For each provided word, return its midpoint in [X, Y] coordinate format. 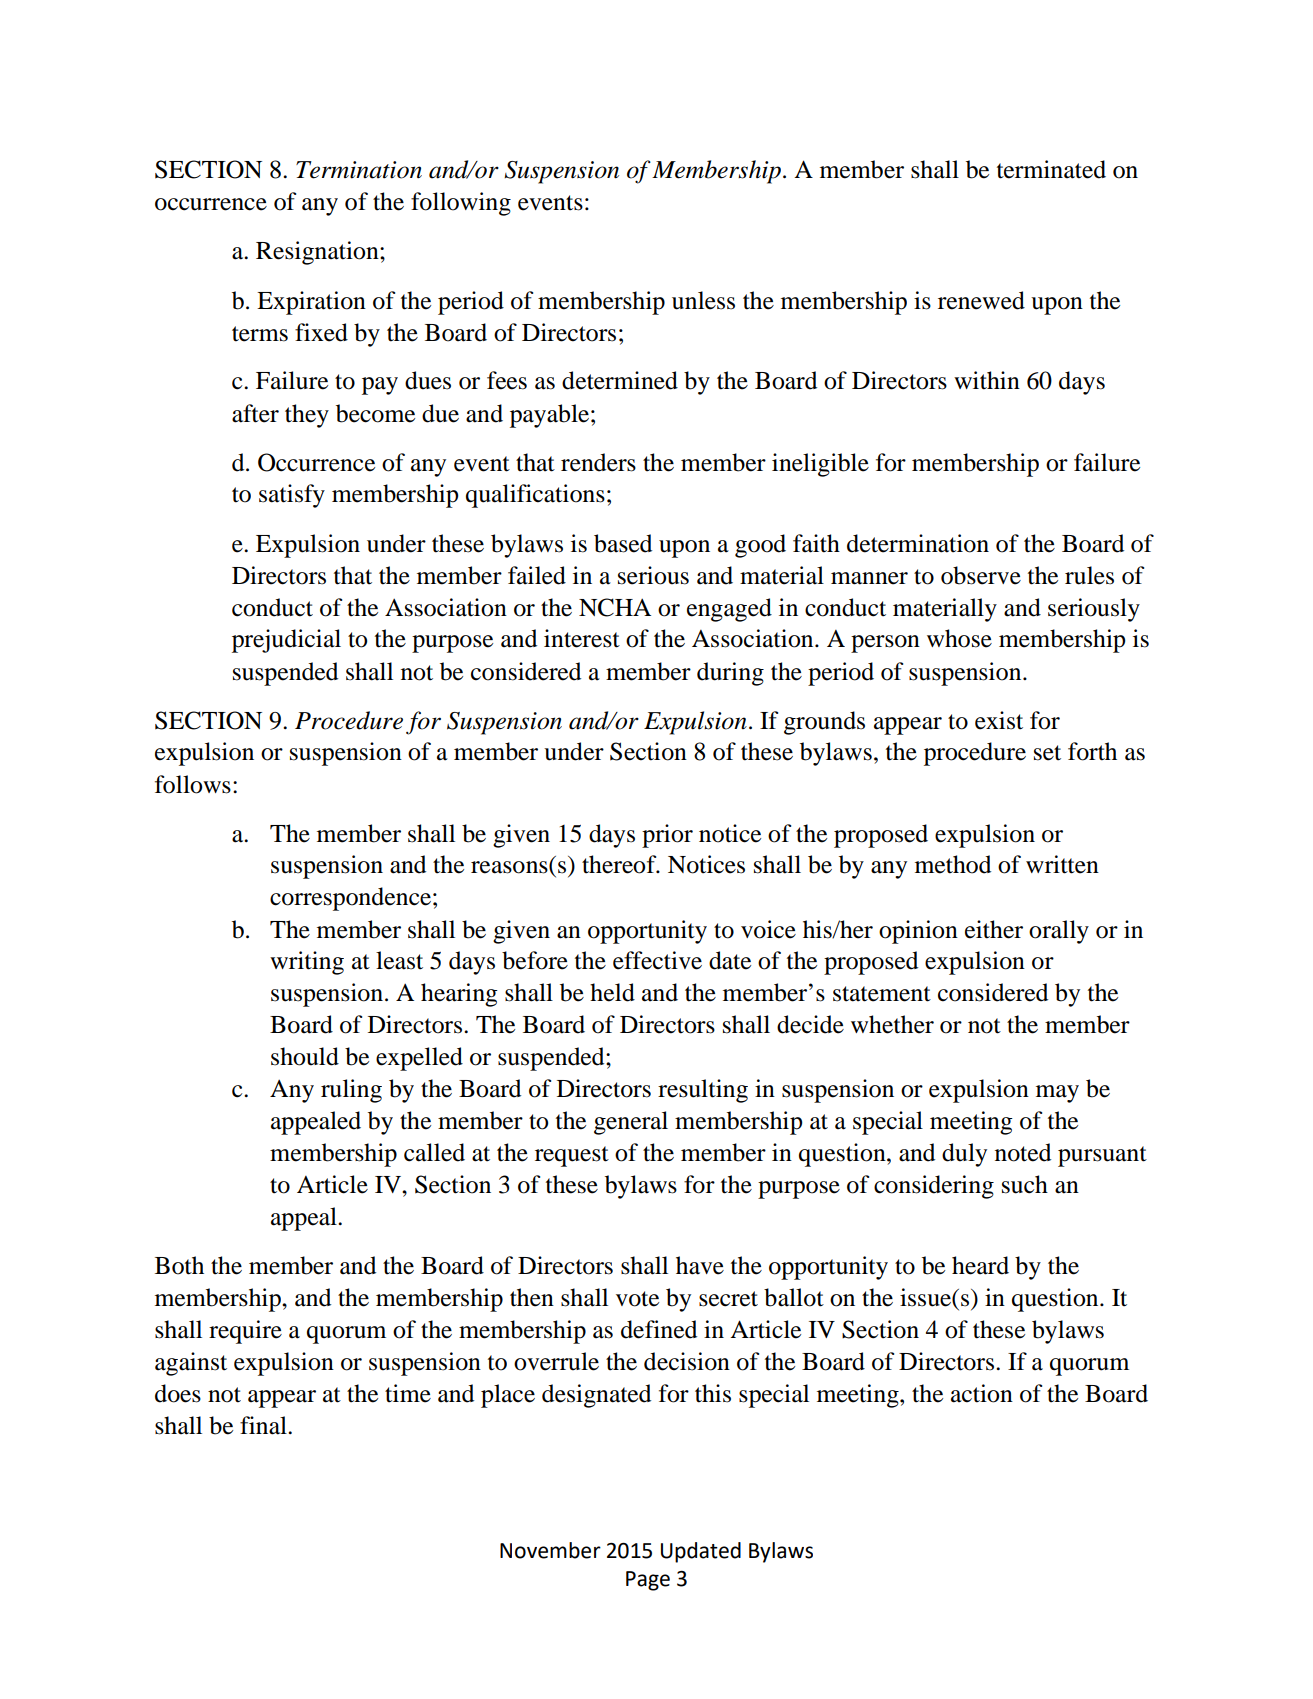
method [953, 864]
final [264, 1425]
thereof [620, 864]
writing [307, 963]
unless [703, 300]
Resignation [318, 253]
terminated [1051, 169]
